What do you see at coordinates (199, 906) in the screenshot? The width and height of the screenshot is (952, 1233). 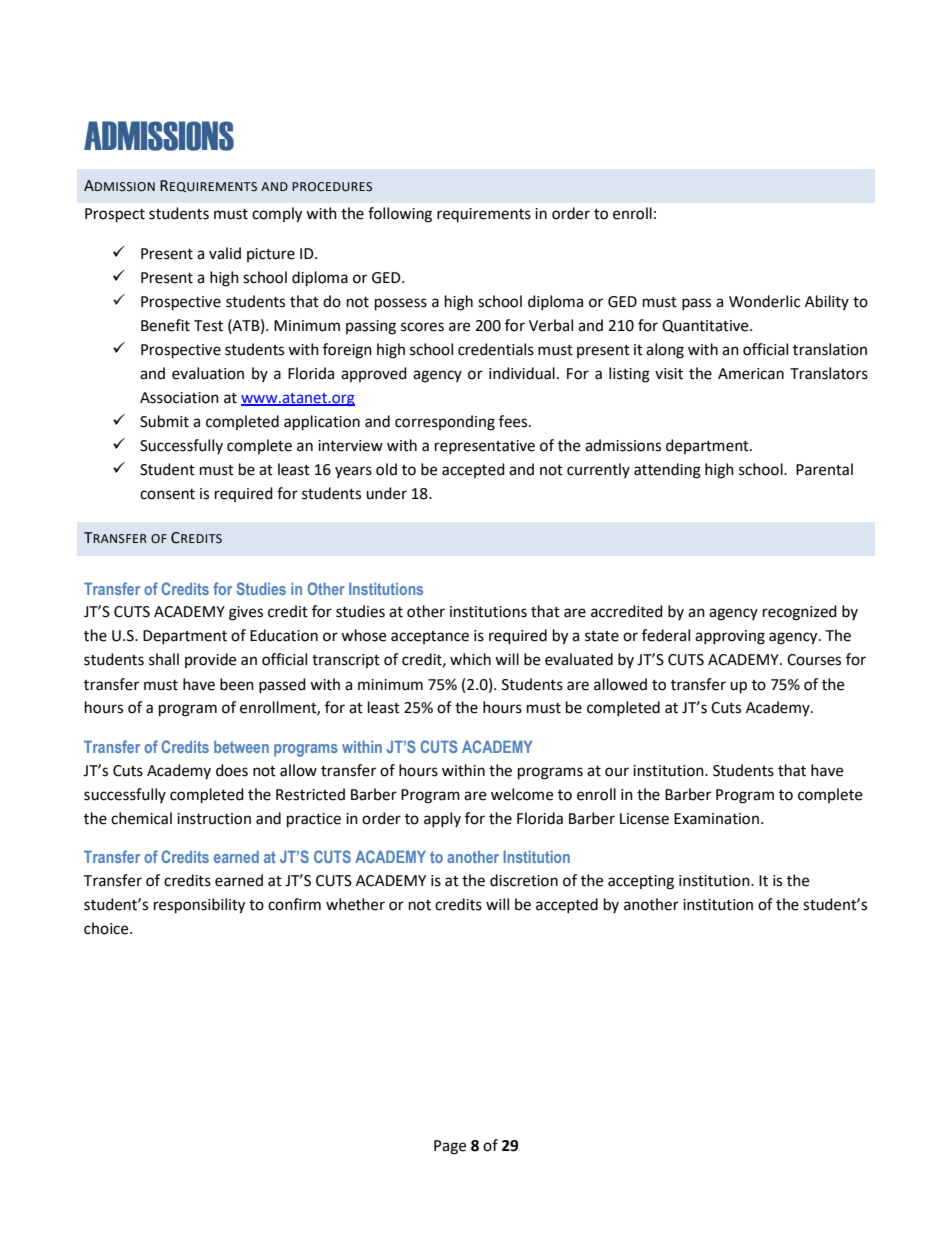 I see `responsibility` at bounding box center [199, 906].
